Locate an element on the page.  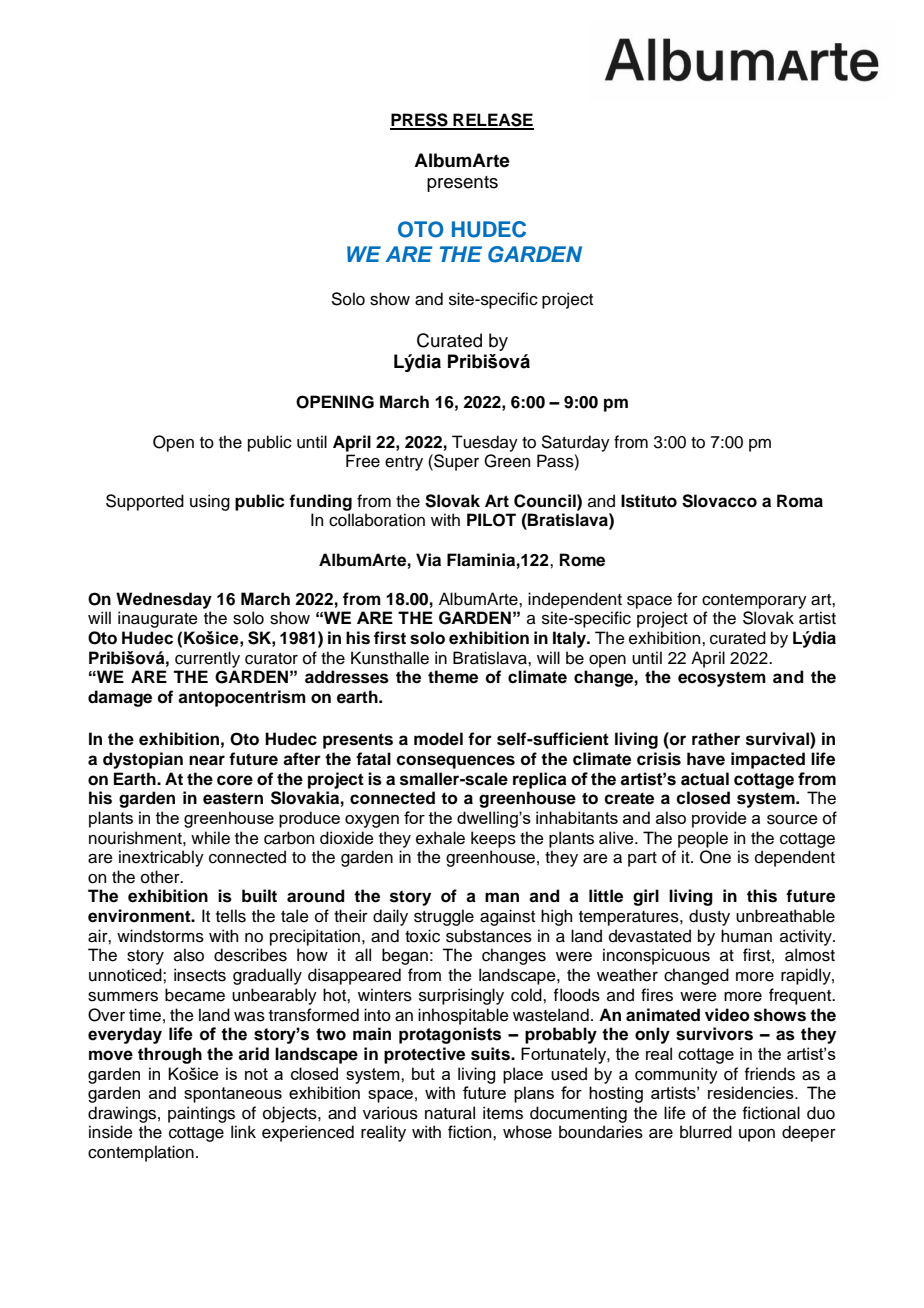
natural is located at coordinates (450, 1113).
